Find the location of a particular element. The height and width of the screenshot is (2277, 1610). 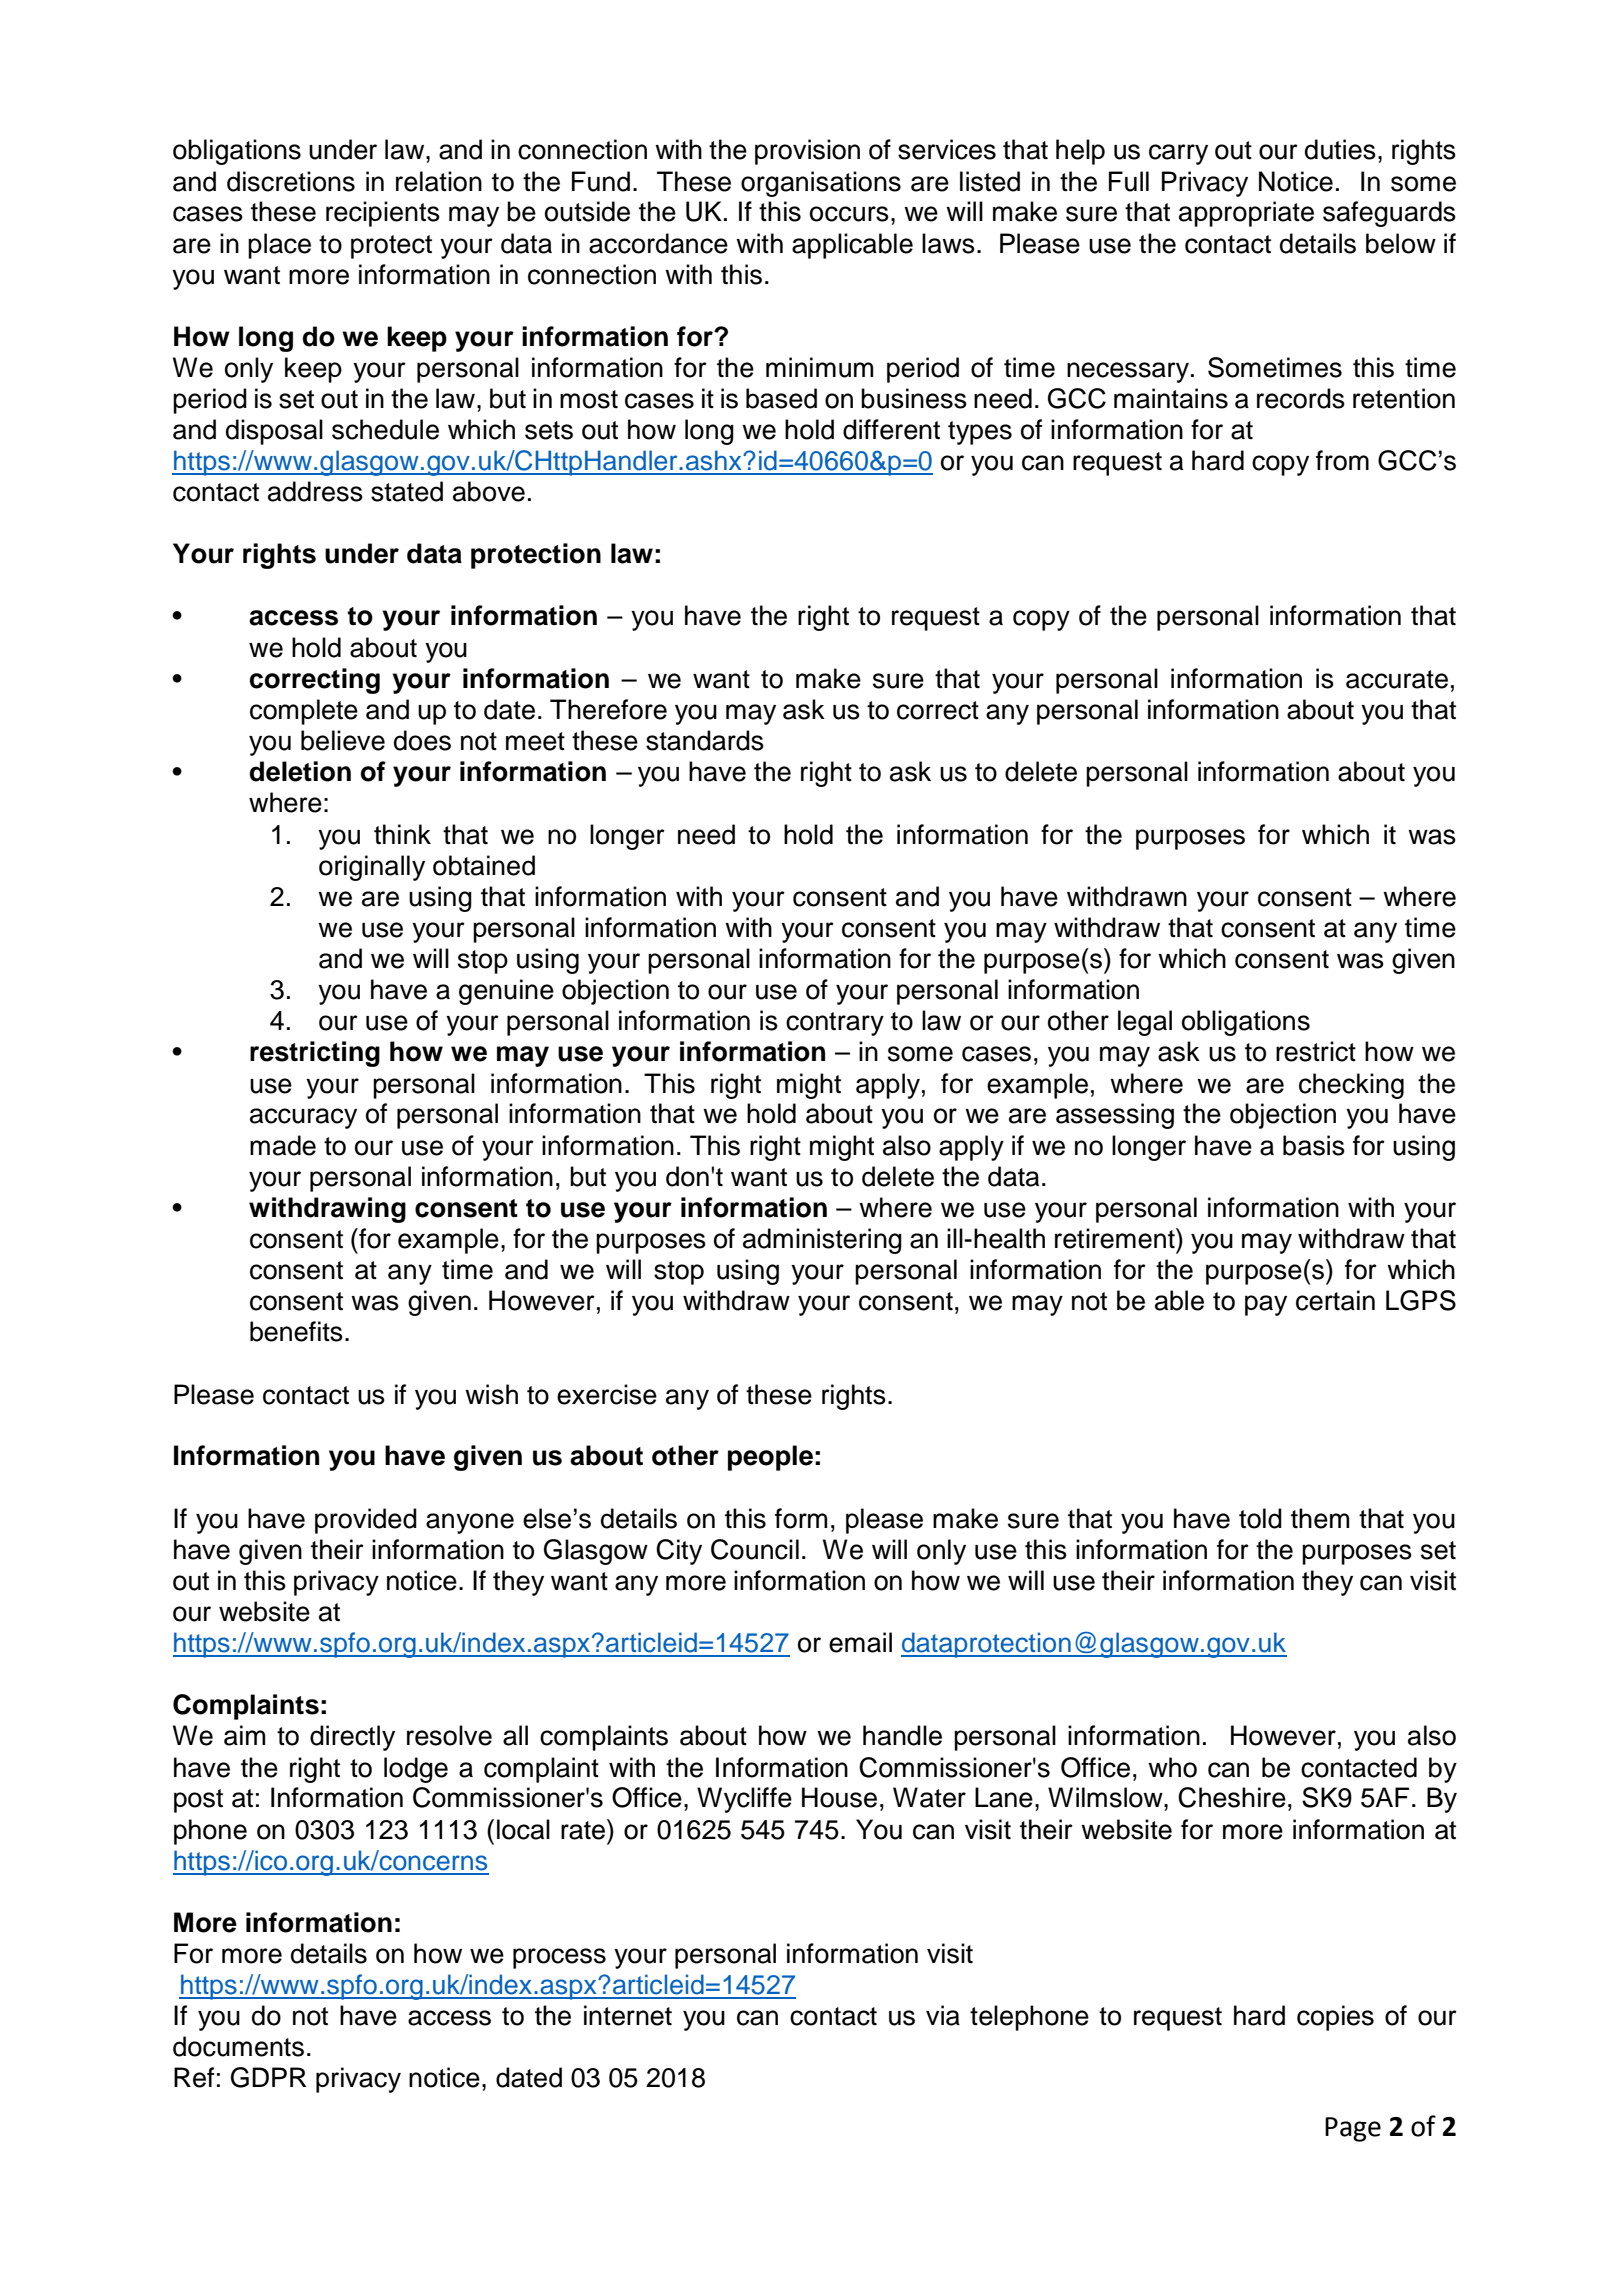

told is located at coordinates (1260, 1518).
